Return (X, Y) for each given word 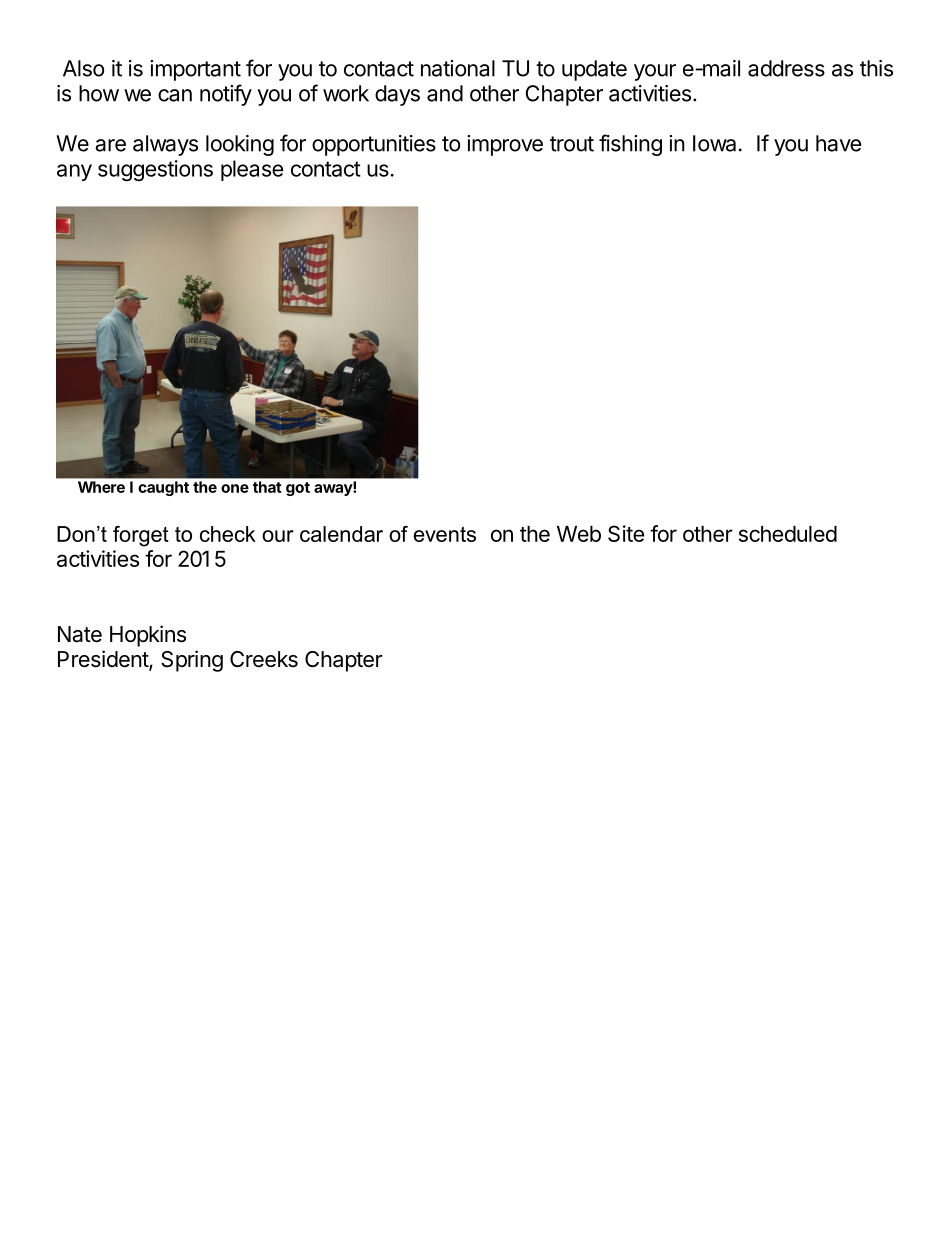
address (786, 68)
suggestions (155, 170)
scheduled (788, 534)
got (298, 489)
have (838, 143)
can (175, 95)
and (445, 93)
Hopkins (148, 636)
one (235, 488)
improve (505, 145)
